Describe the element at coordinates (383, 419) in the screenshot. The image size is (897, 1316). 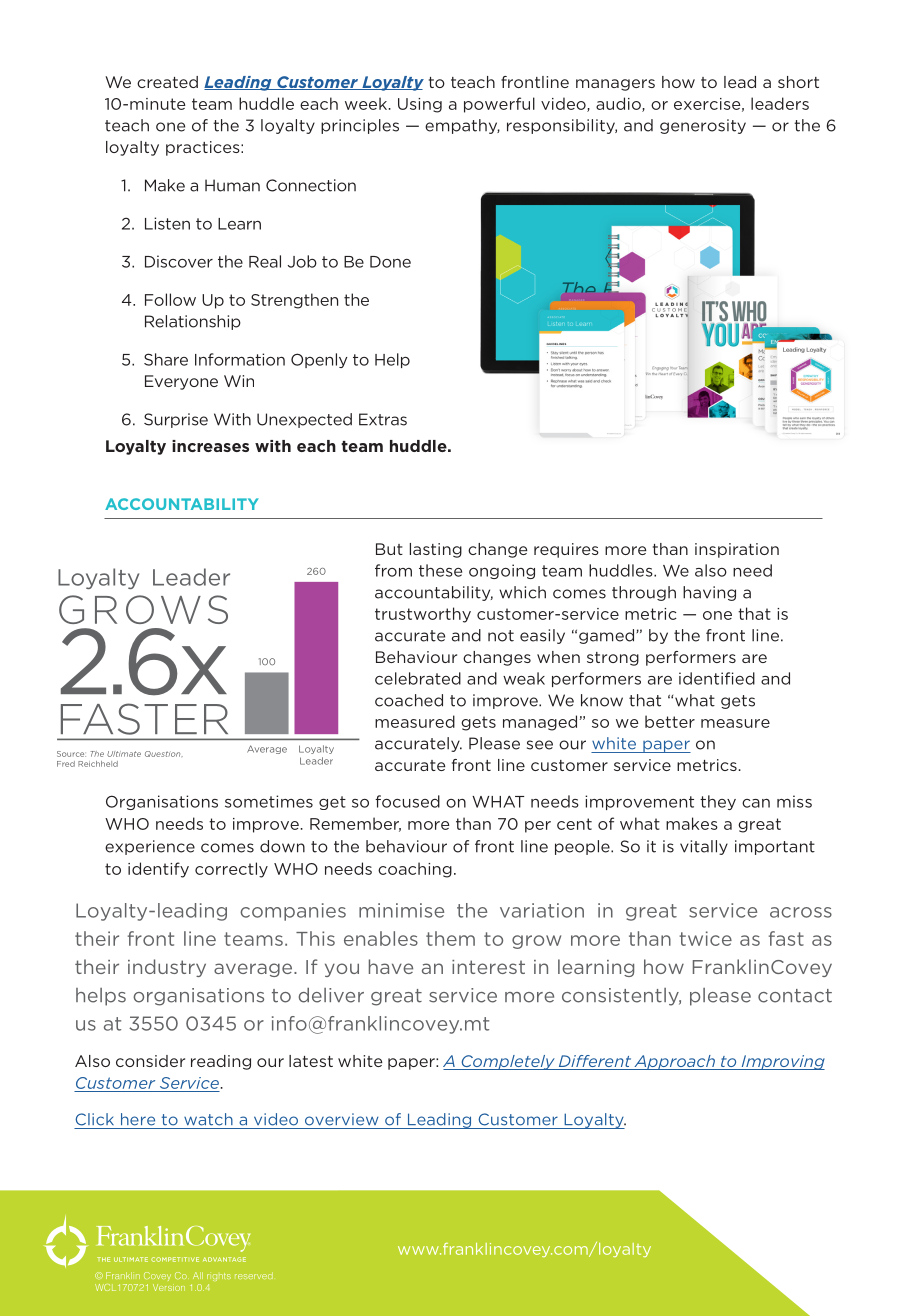
I see `Extras` at that location.
